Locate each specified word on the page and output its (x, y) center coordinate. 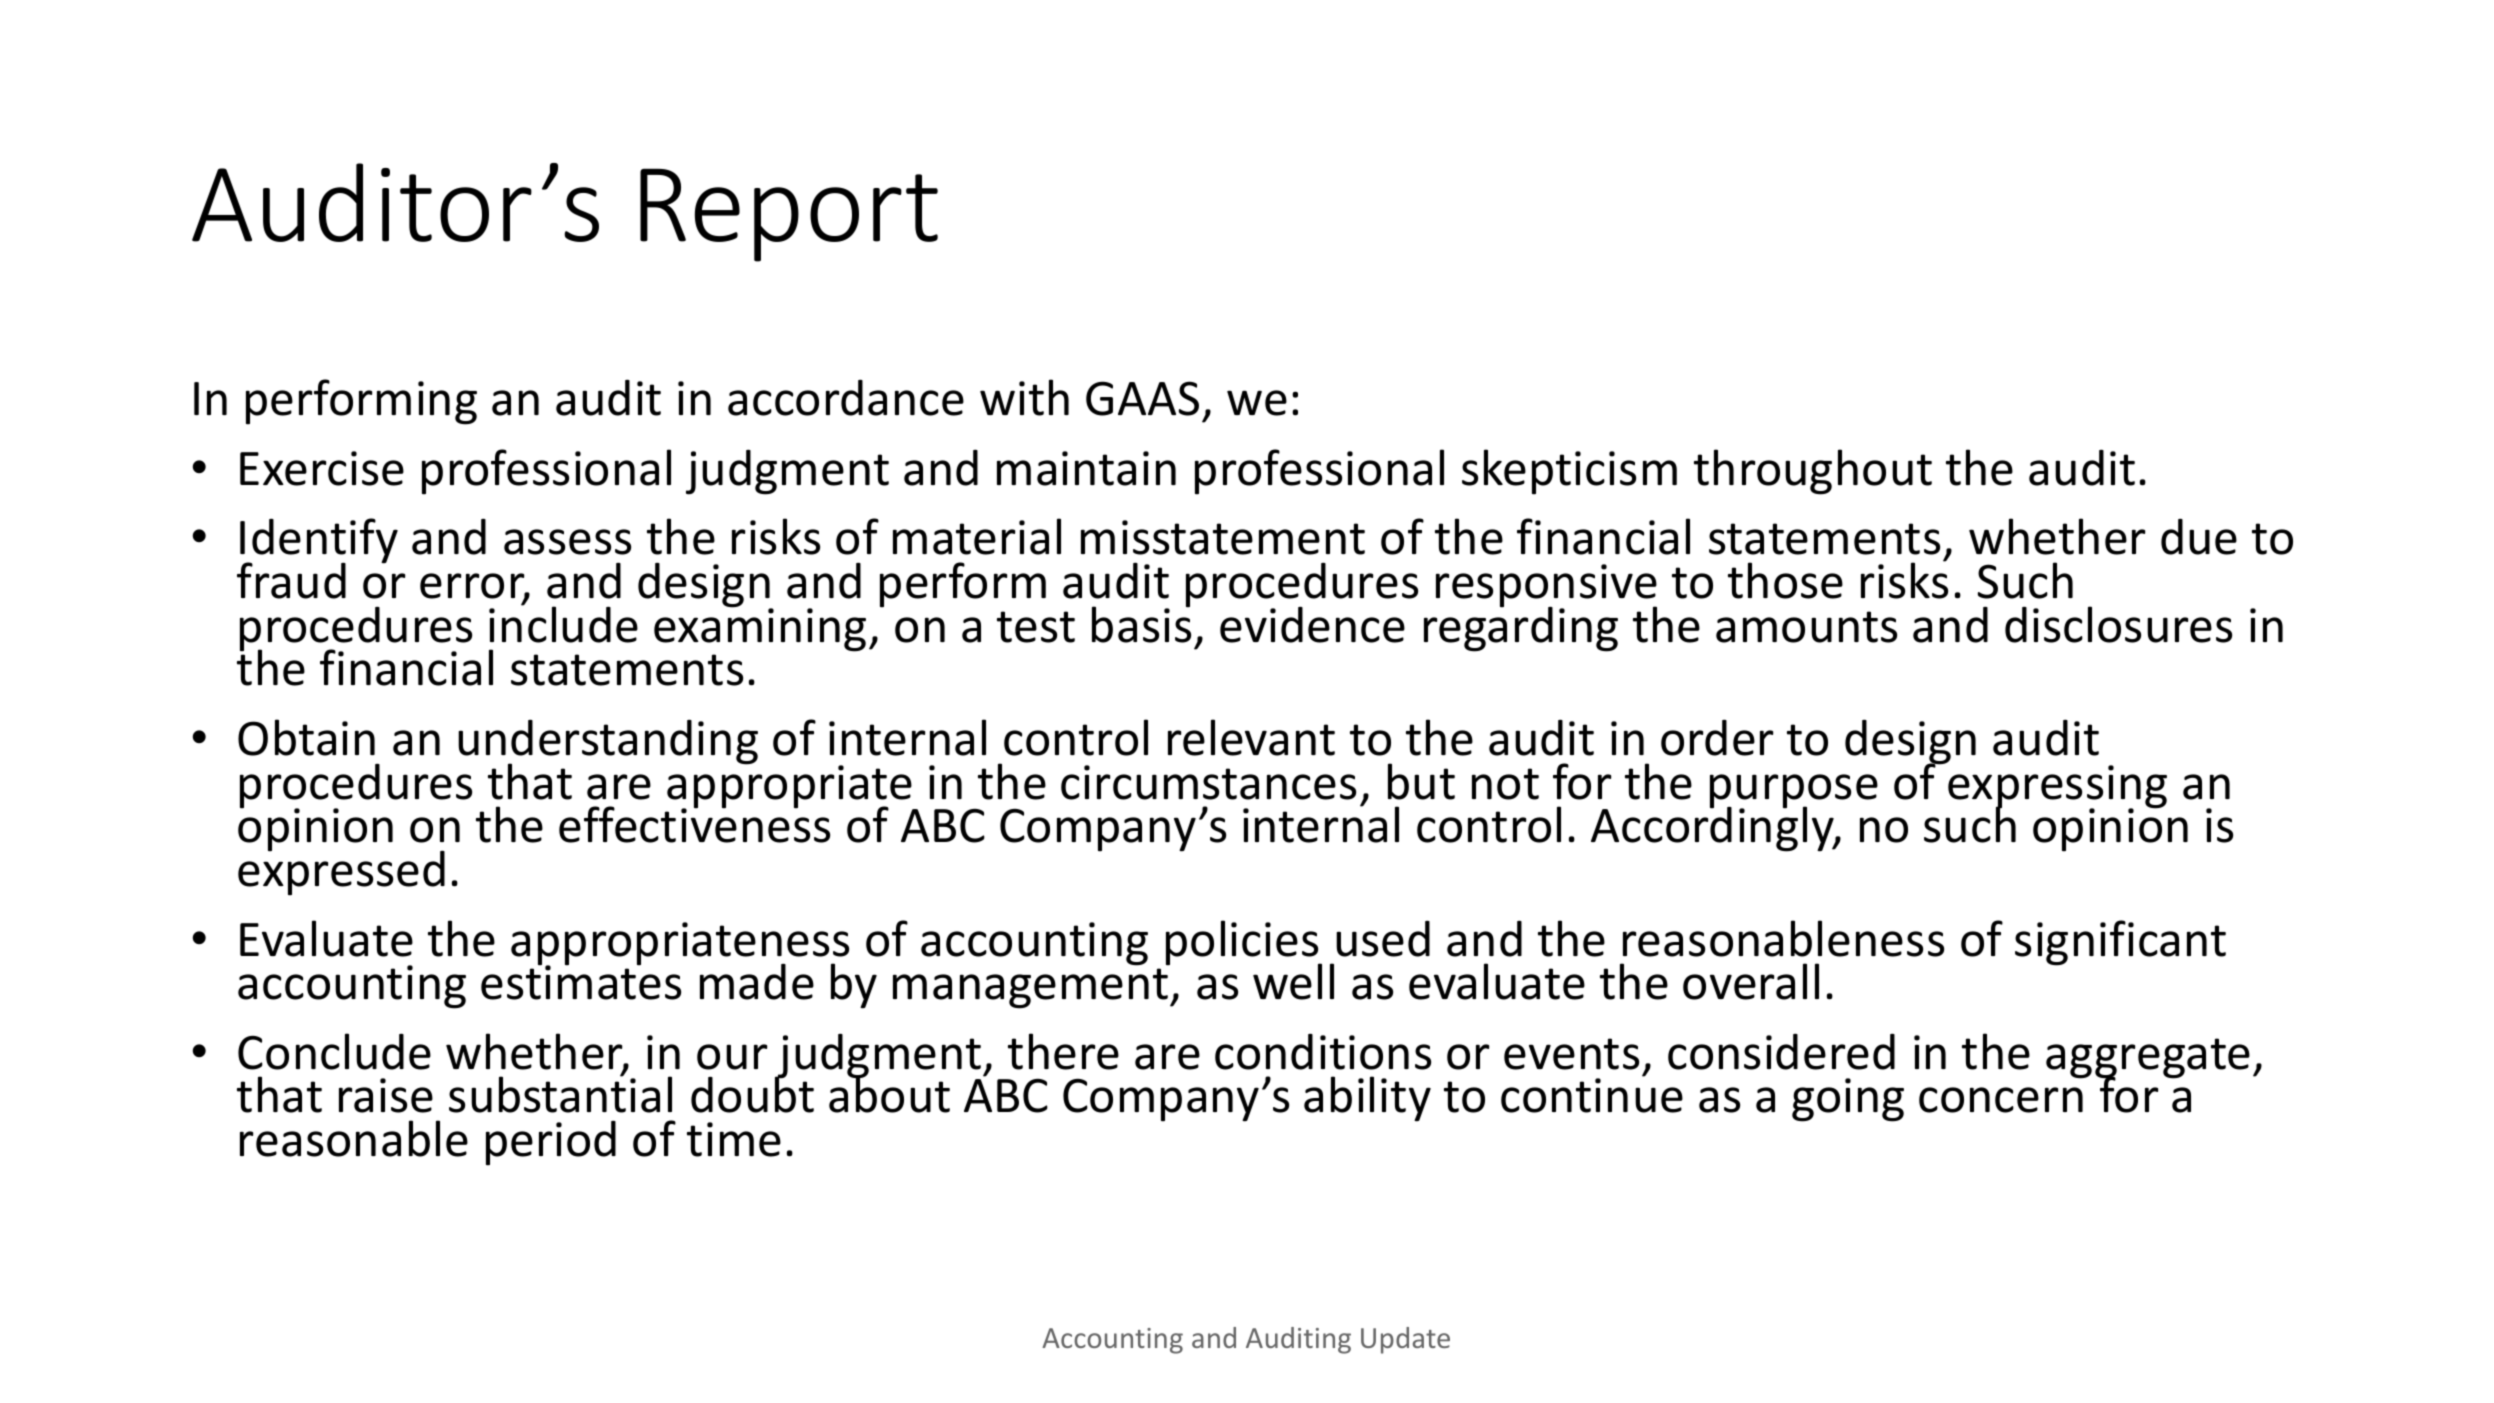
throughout (1813, 472)
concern (2001, 1100)
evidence (1312, 625)
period (551, 1143)
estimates (581, 982)
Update (1405, 1340)
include (563, 623)
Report (789, 215)
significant (2120, 943)
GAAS (1142, 398)
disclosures (2118, 624)
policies (1243, 944)
